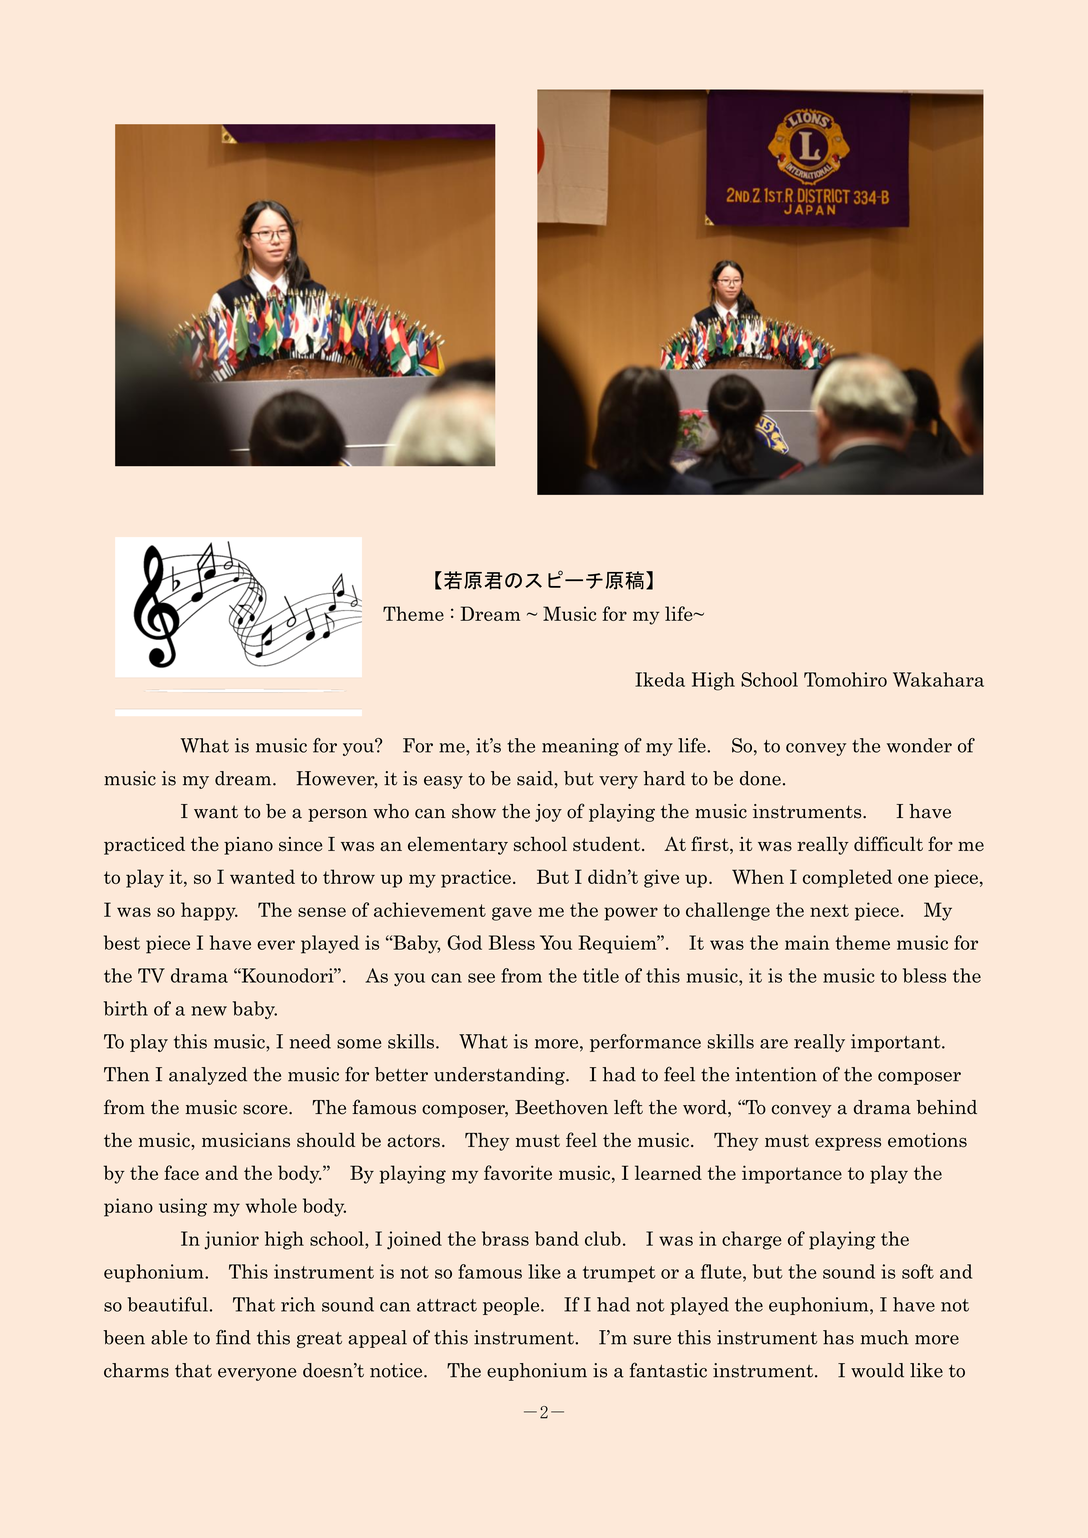 Image resolution: width=1088 pixels, height=1538 pixels. I want to click on important, so click(897, 1043).
